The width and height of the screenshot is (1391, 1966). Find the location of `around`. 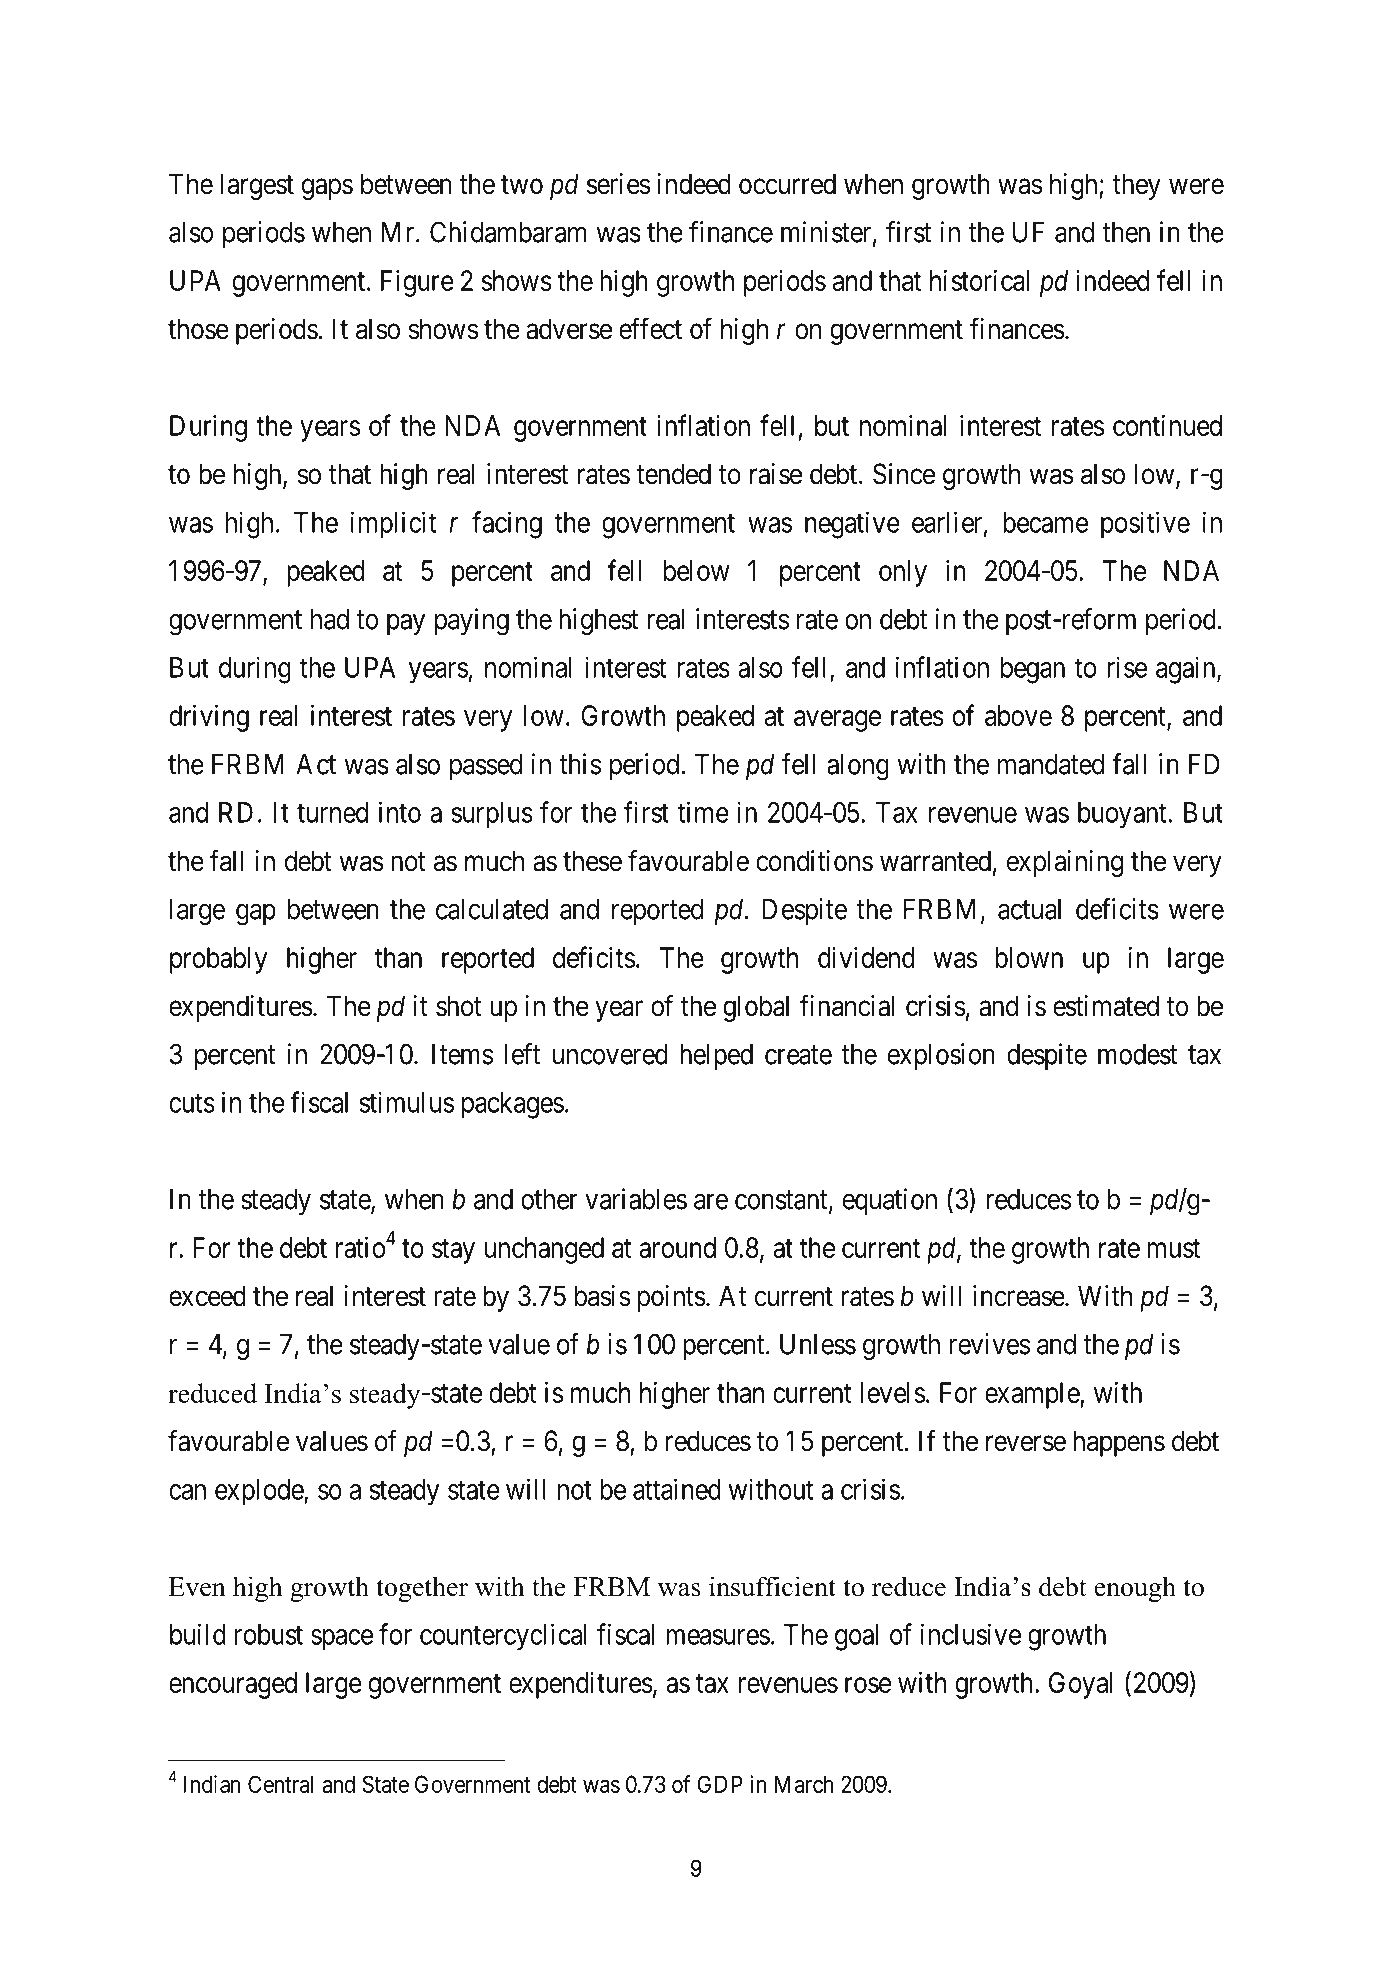

around is located at coordinates (677, 1247).
